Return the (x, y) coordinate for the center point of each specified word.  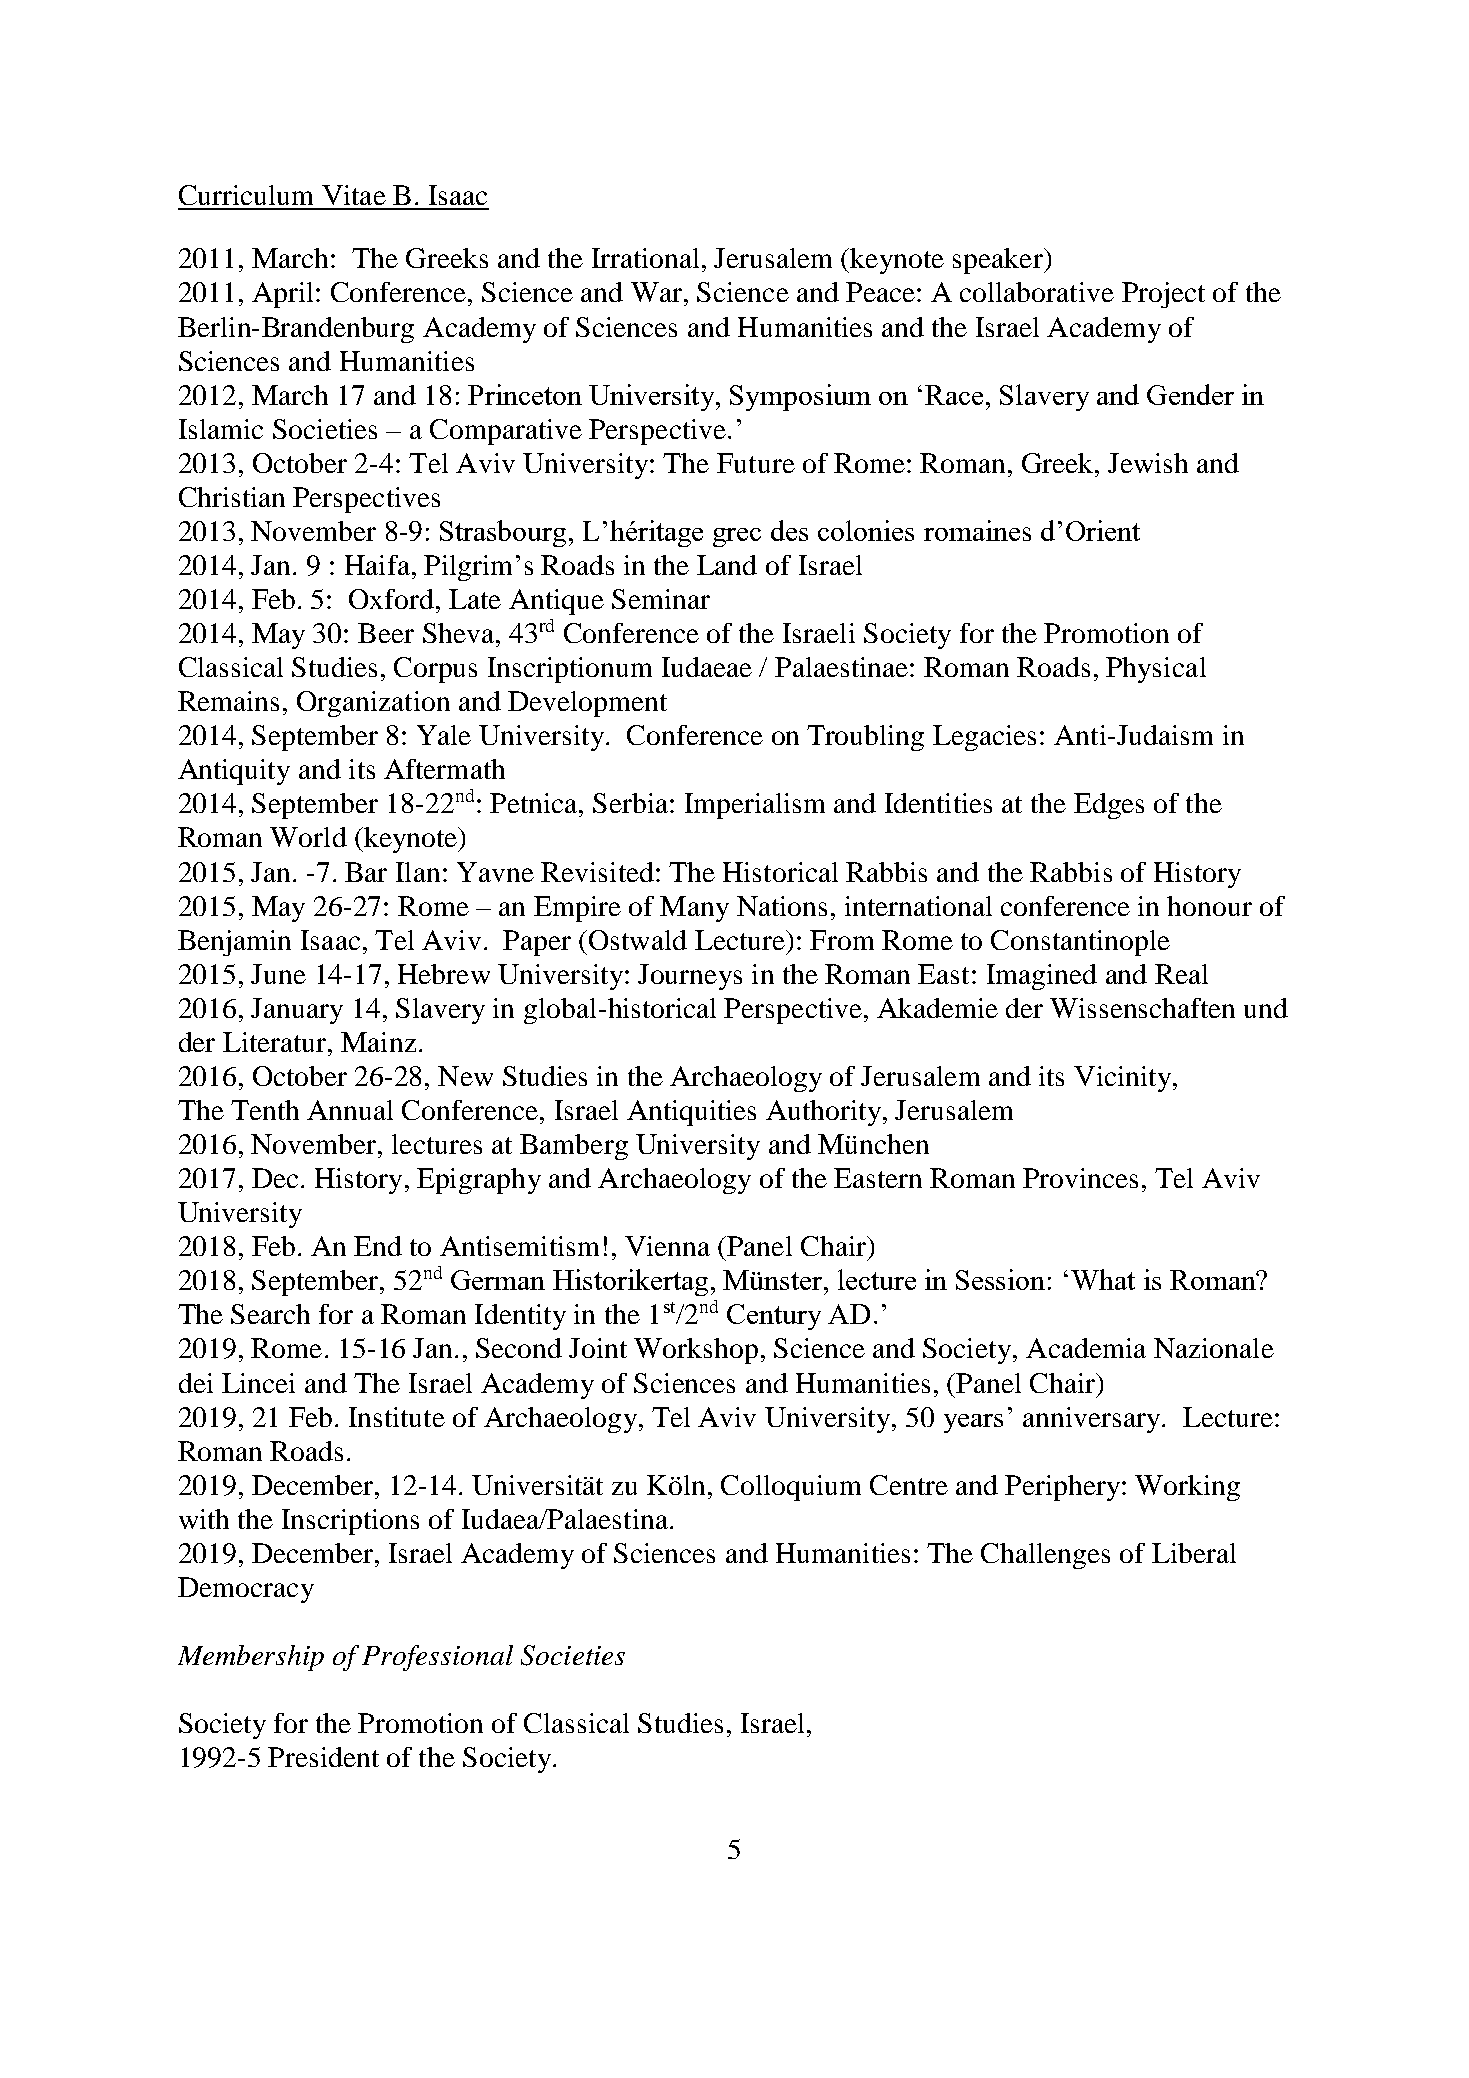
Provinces (1080, 1178)
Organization (373, 704)
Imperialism (755, 806)
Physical (1156, 670)
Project (1163, 295)
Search (270, 1314)
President (323, 1757)
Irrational (645, 258)
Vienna (667, 1246)
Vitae (354, 195)
